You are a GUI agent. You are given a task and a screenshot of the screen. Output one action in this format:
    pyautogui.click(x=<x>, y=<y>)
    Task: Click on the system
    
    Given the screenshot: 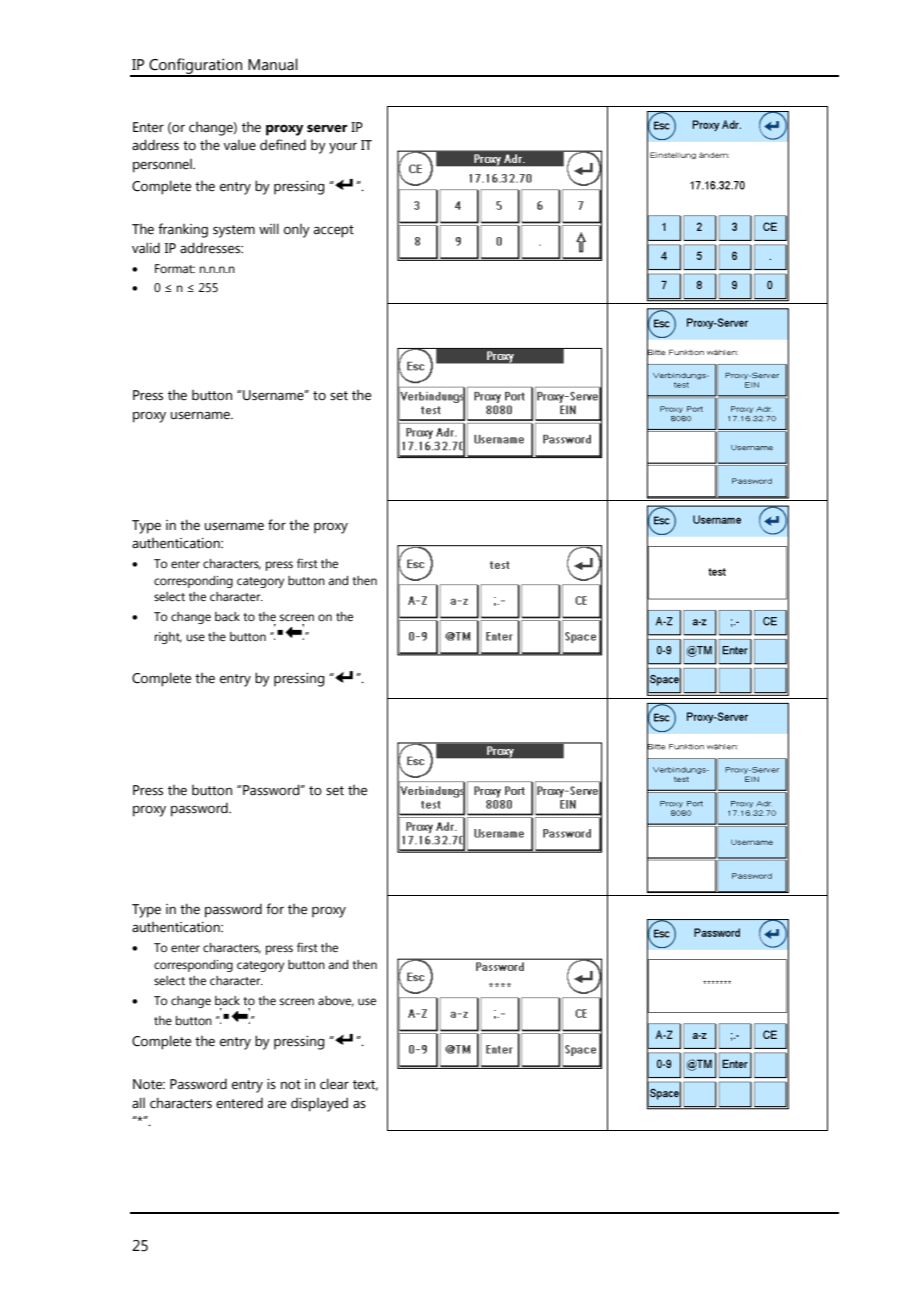 What is the action you would take?
    pyautogui.click(x=234, y=231)
